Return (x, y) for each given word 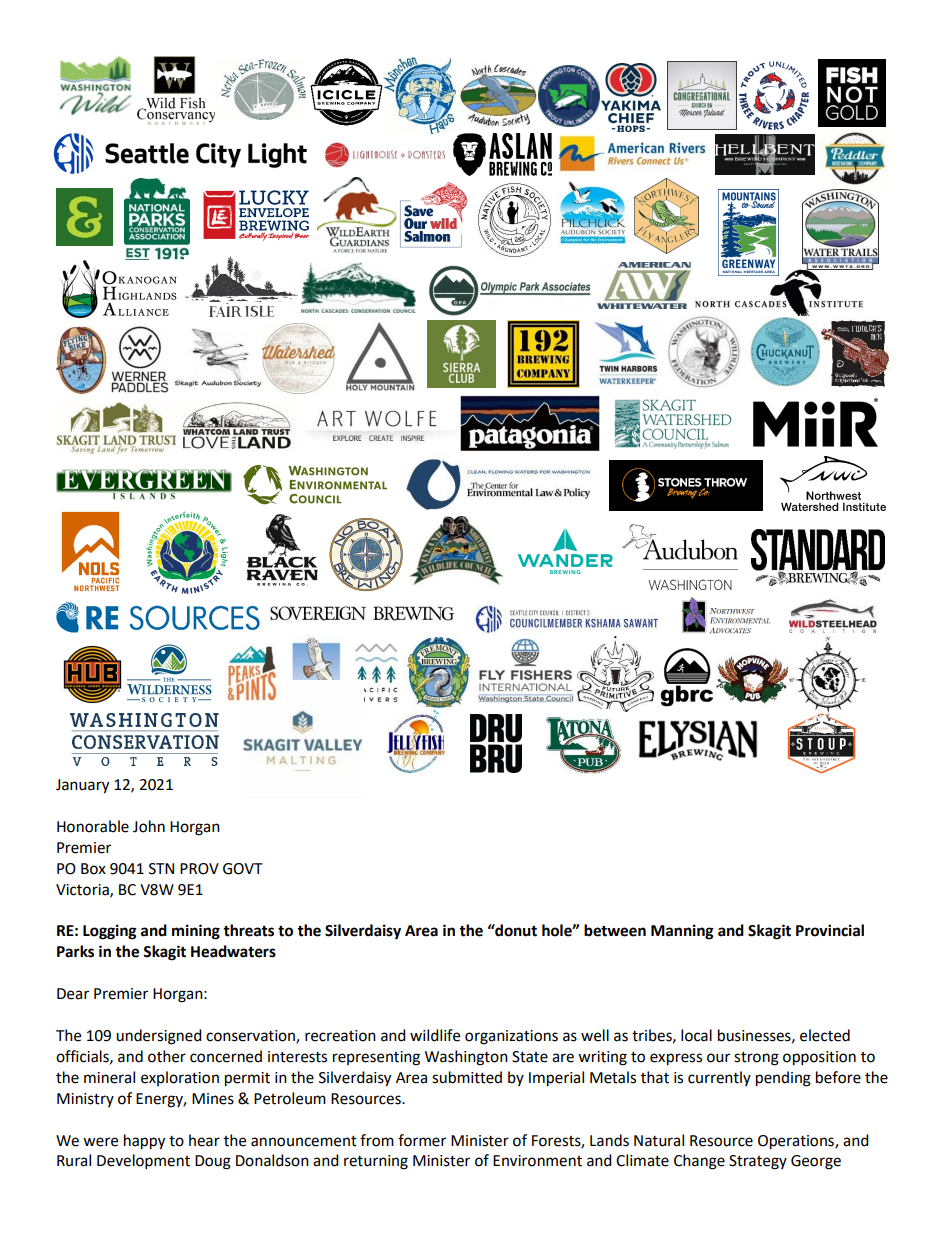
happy (144, 1142)
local (696, 1035)
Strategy (758, 1162)
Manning (682, 932)
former (422, 1140)
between (615, 930)
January (82, 786)
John (149, 826)
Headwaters (233, 951)
